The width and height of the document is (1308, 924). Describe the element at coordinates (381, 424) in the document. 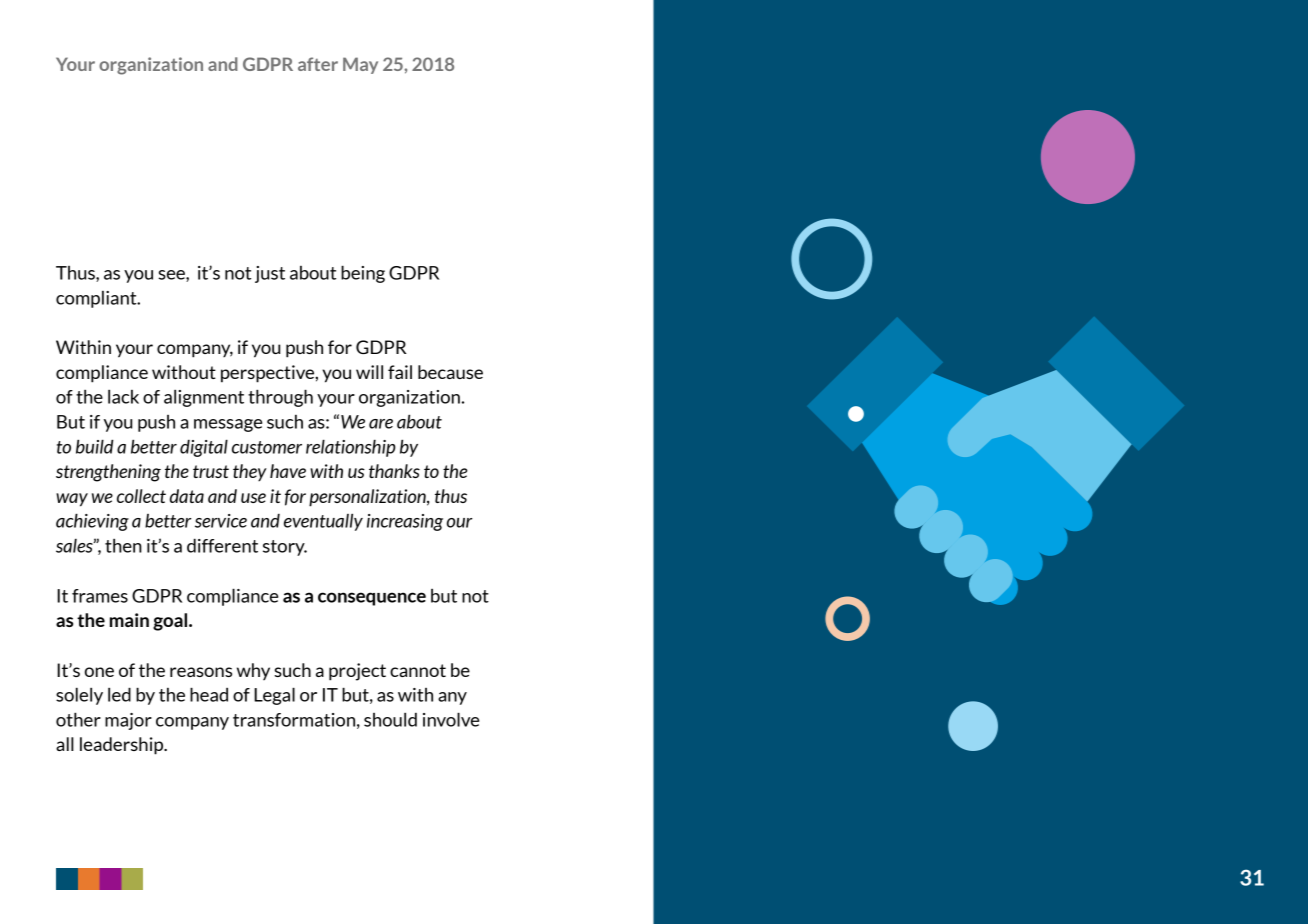

I see `are` at that location.
